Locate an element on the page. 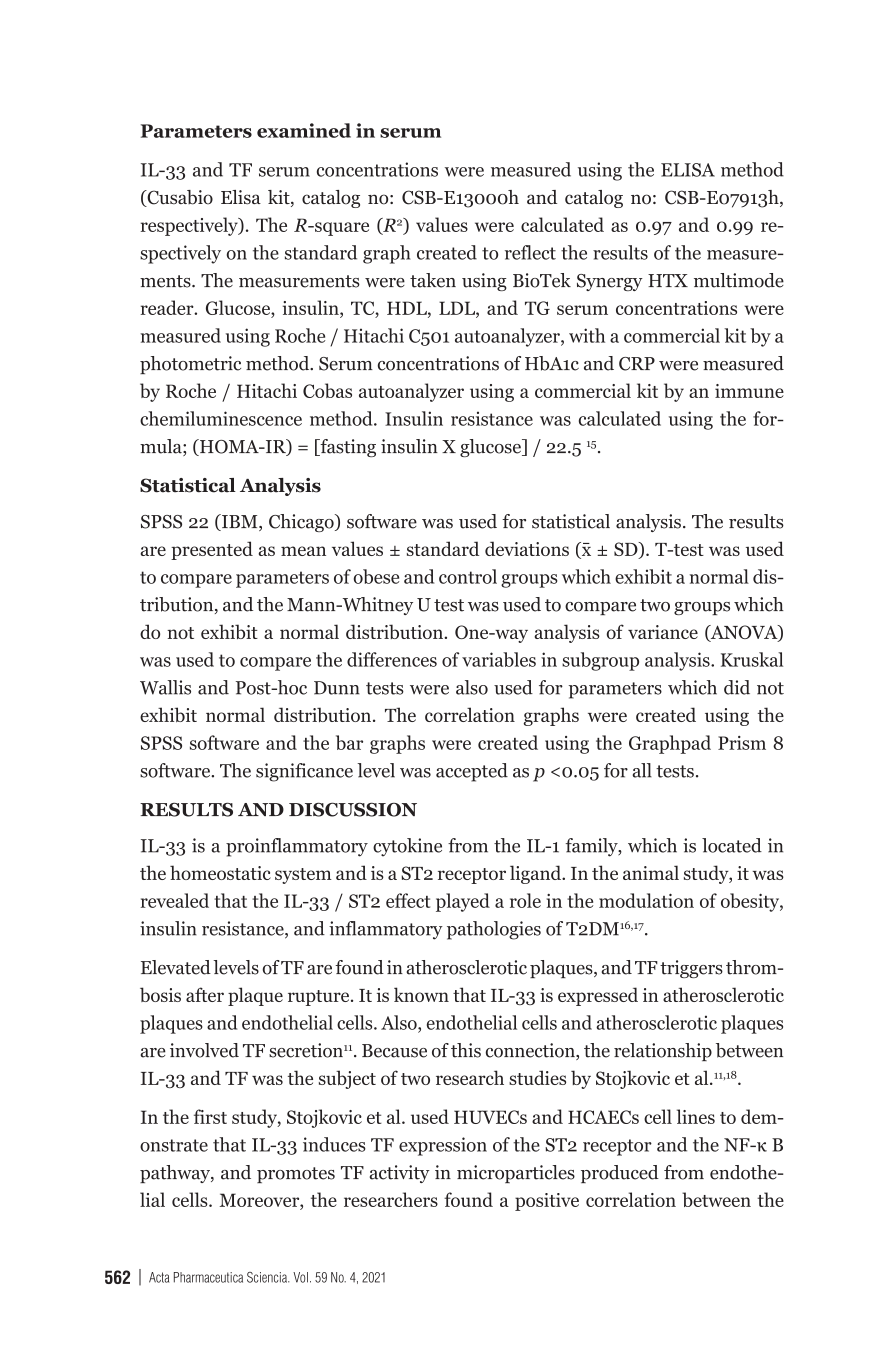 This document has width=896, height=1345. CRP is located at coordinates (637, 364).
